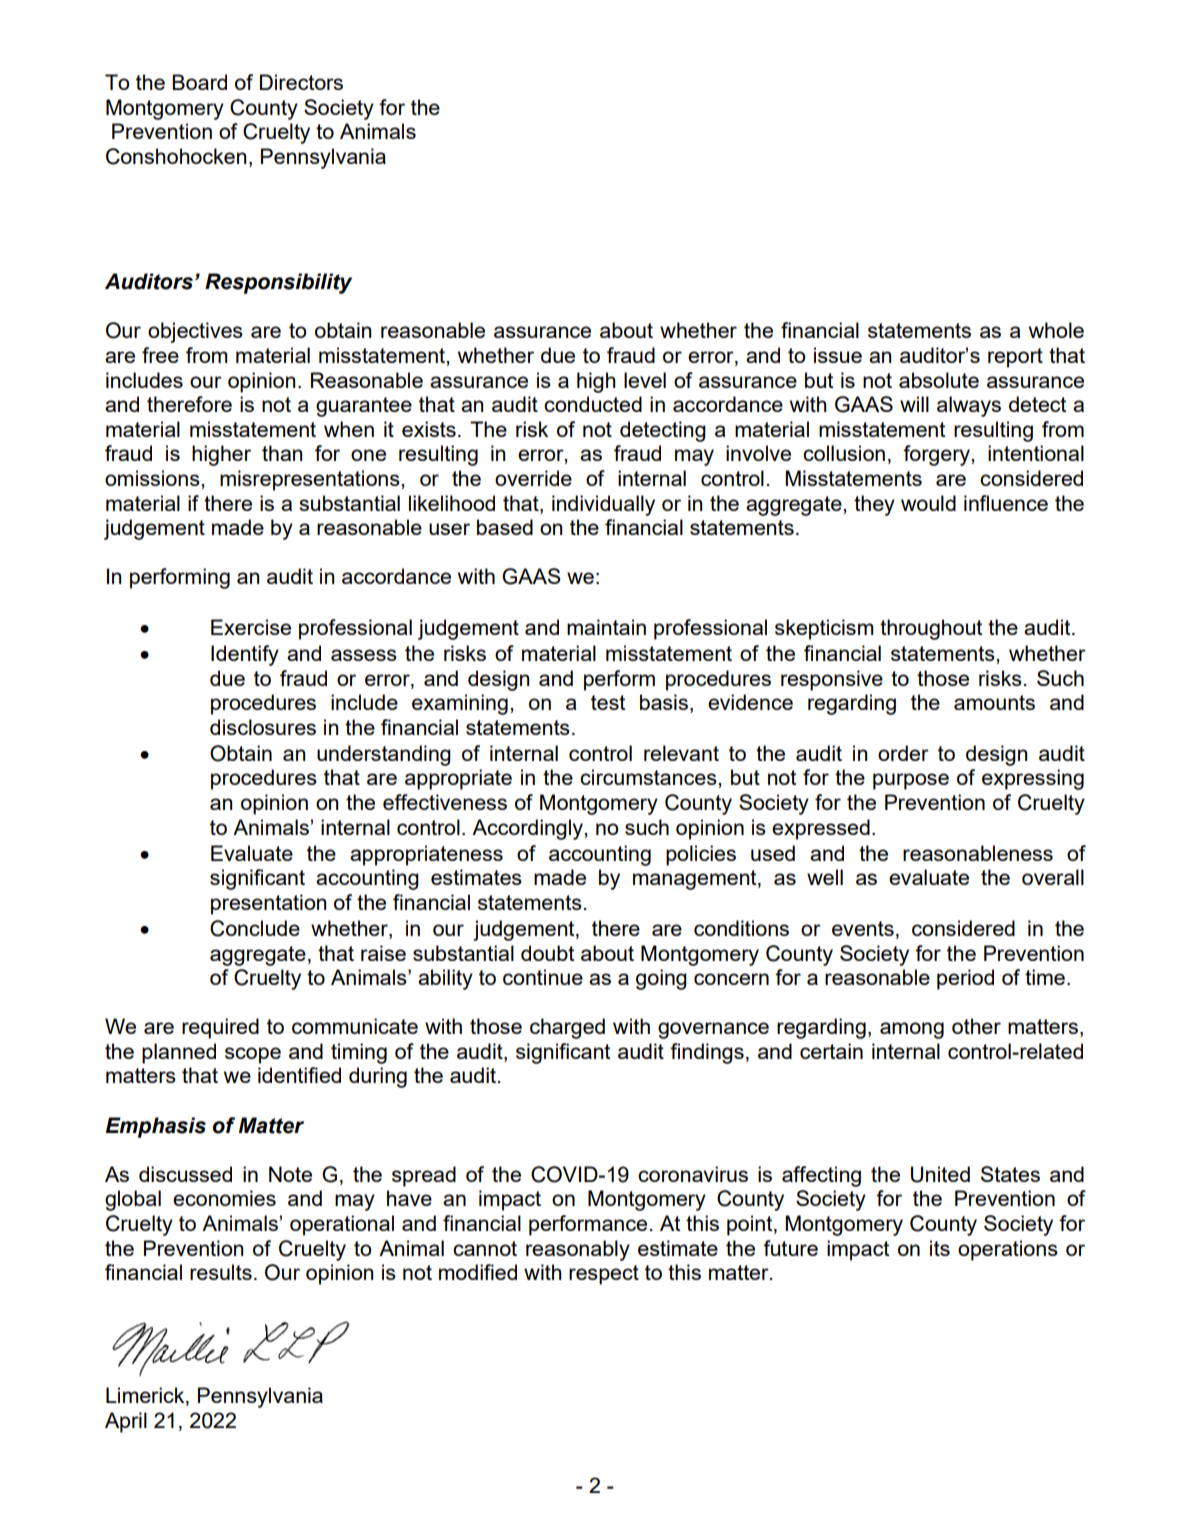 The image size is (1190, 1540). What do you see at coordinates (604, 1275) in the screenshot?
I see `respect` at bounding box center [604, 1275].
